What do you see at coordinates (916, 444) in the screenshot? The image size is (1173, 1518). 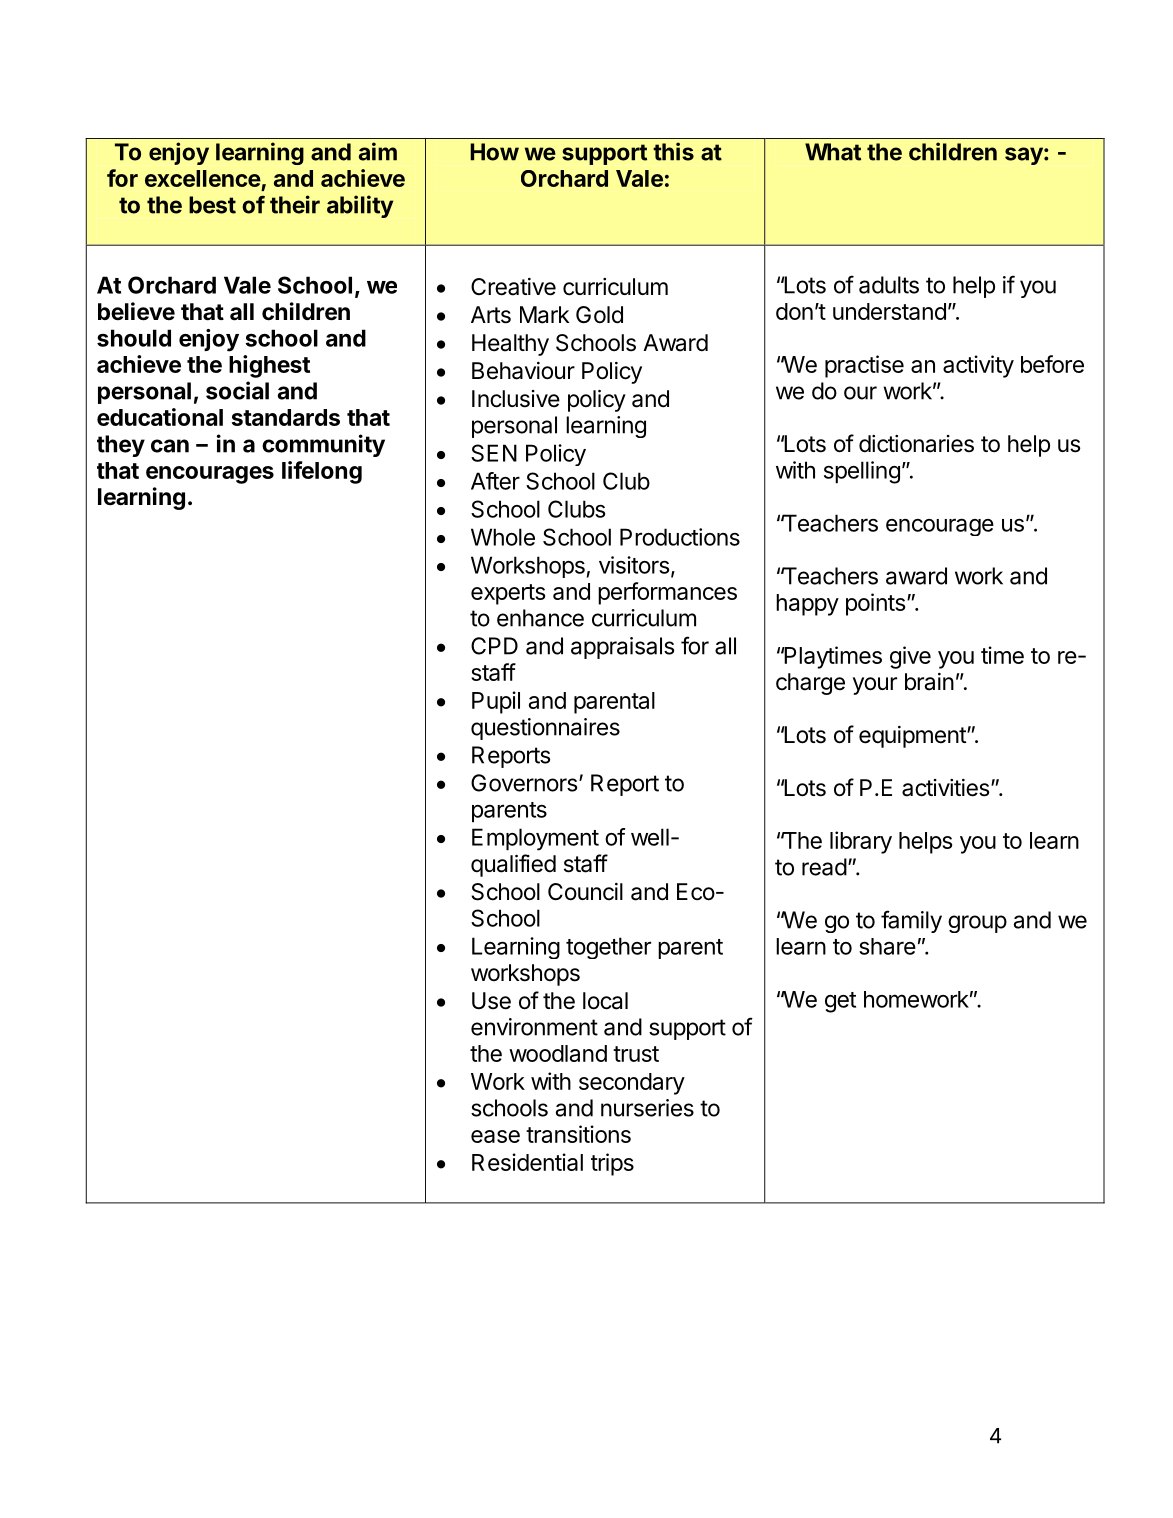 I see `dictionaries` at bounding box center [916, 444].
